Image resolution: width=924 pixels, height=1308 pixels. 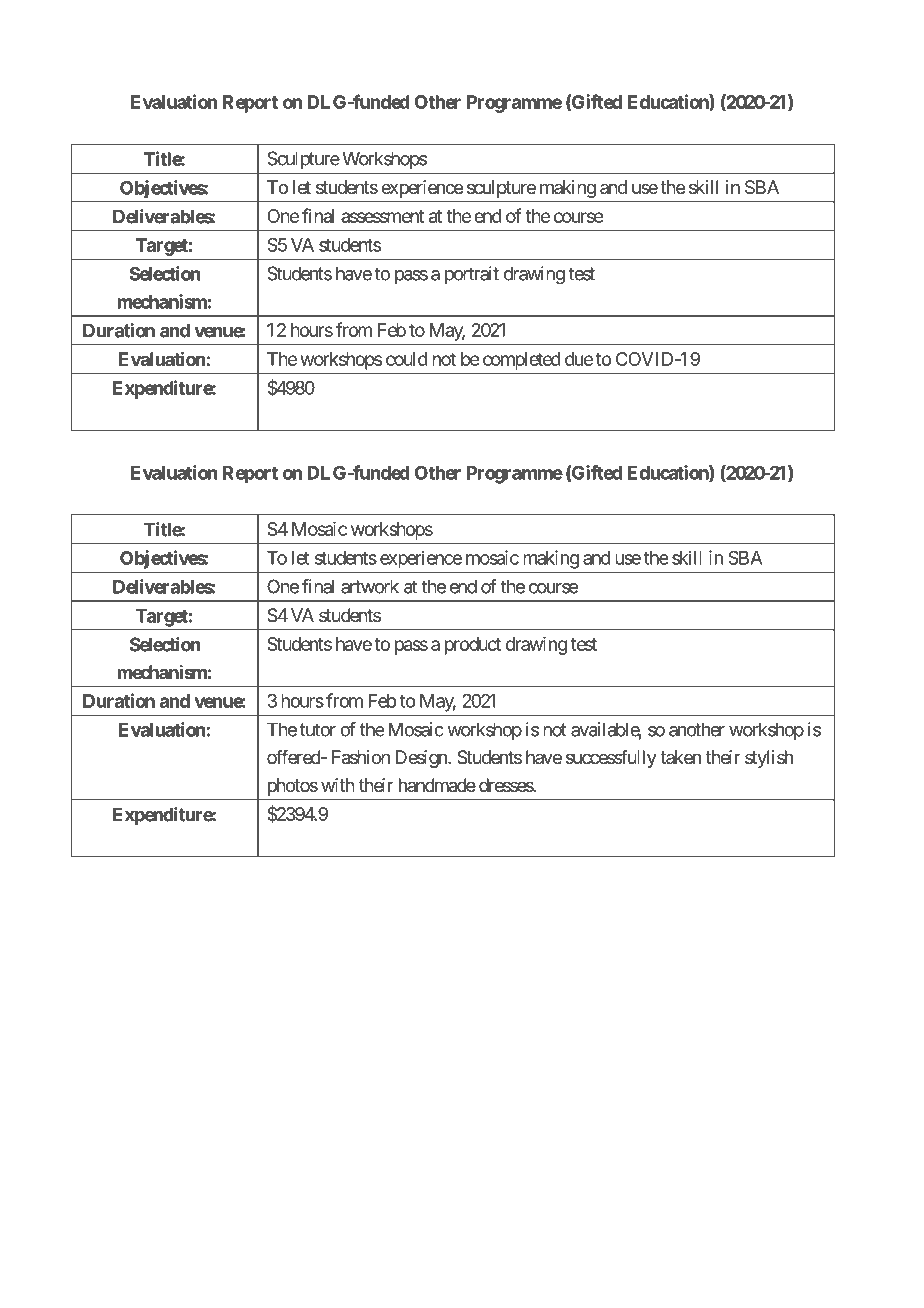 What do you see at coordinates (338, 785) in the page?
I see `with` at bounding box center [338, 785].
